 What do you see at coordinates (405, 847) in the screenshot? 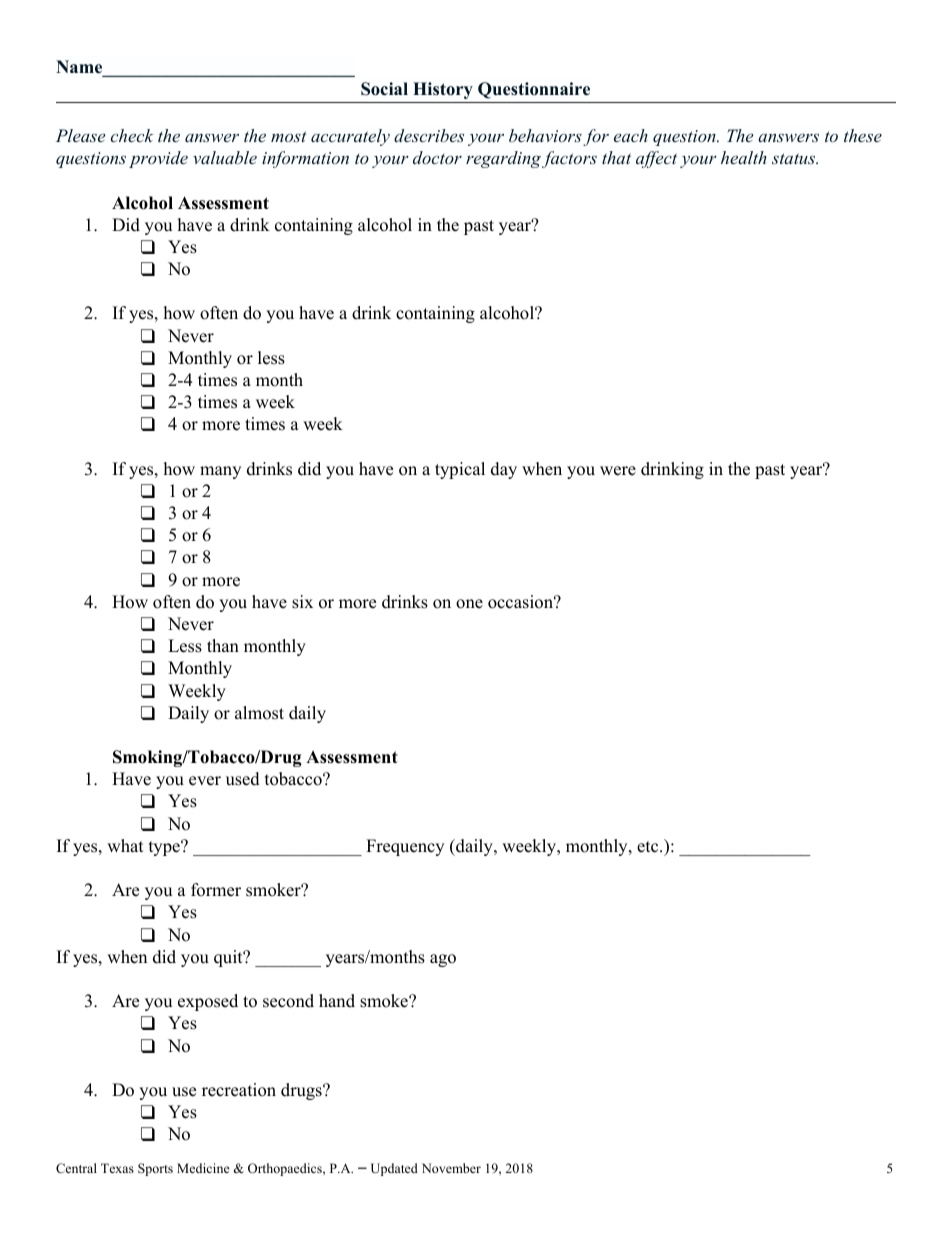
I see `Frequency` at bounding box center [405, 847].
